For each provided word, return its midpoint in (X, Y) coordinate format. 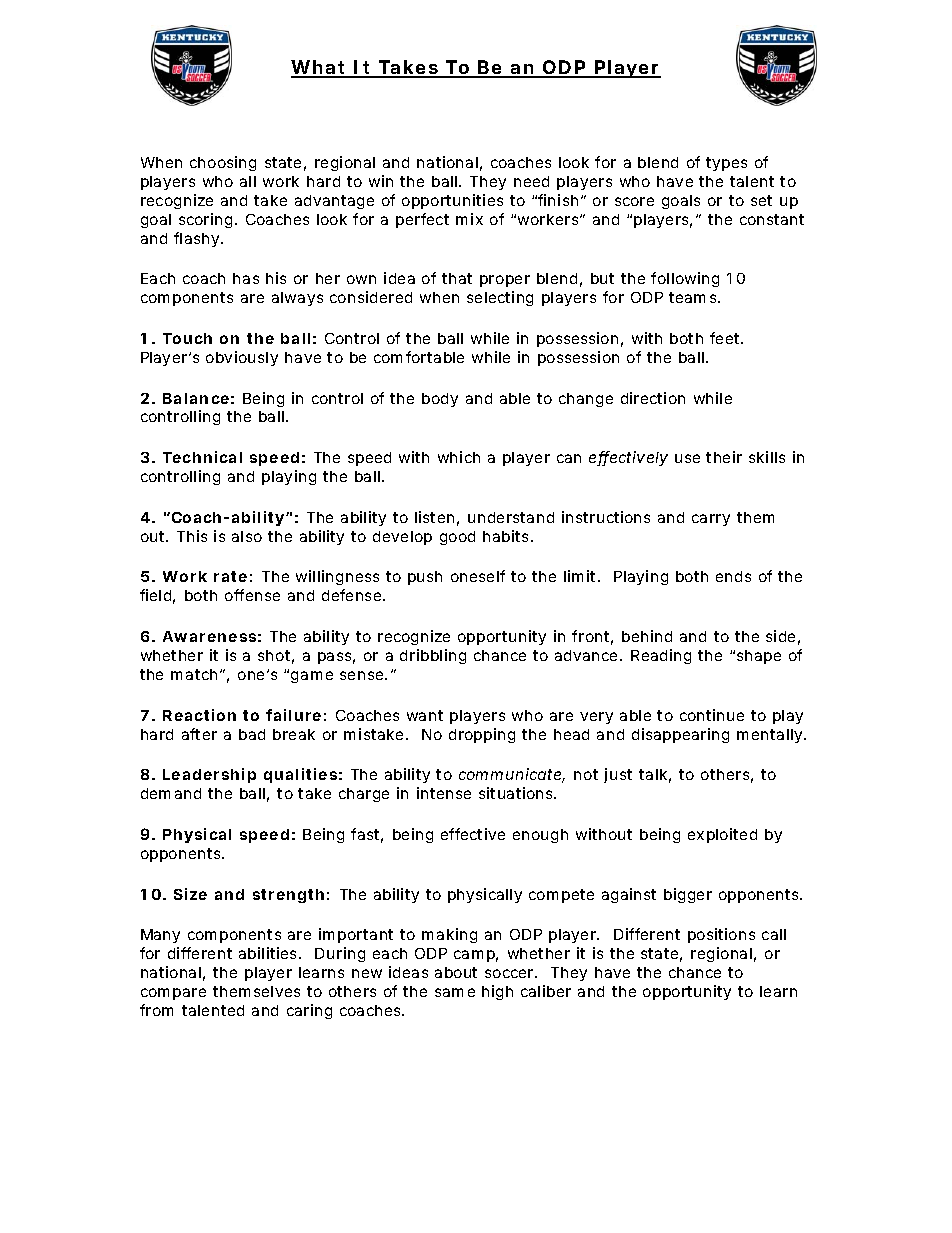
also (247, 536)
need (531, 181)
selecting (500, 298)
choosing (223, 163)
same (455, 992)
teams (692, 297)
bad (252, 734)
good (457, 538)
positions (721, 935)
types (726, 164)
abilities (267, 953)
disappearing (680, 735)
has (246, 278)
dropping (482, 735)
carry (711, 520)
